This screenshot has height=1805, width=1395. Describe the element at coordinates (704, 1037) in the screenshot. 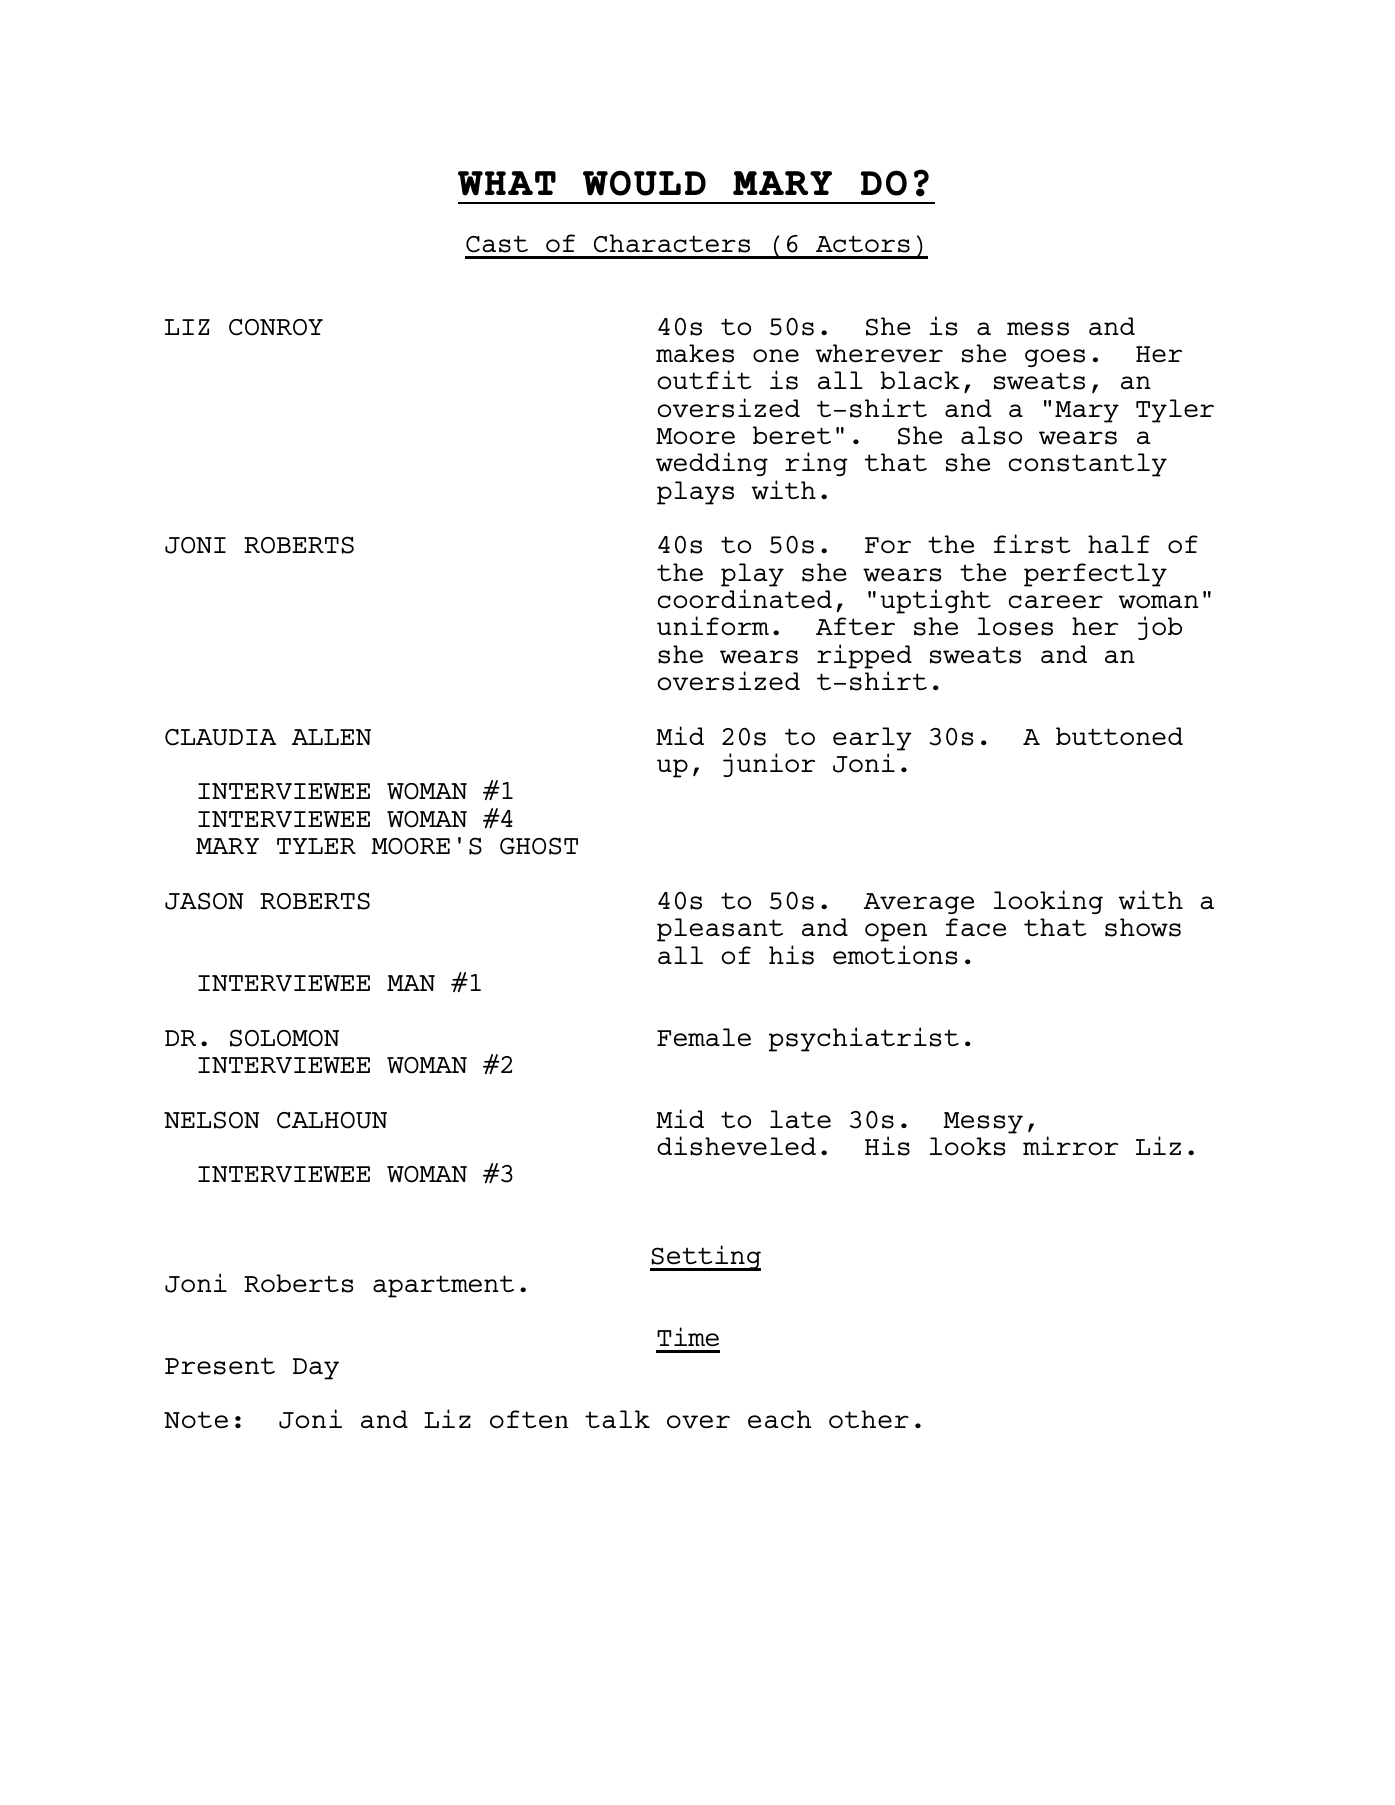

I see `Female` at that location.
